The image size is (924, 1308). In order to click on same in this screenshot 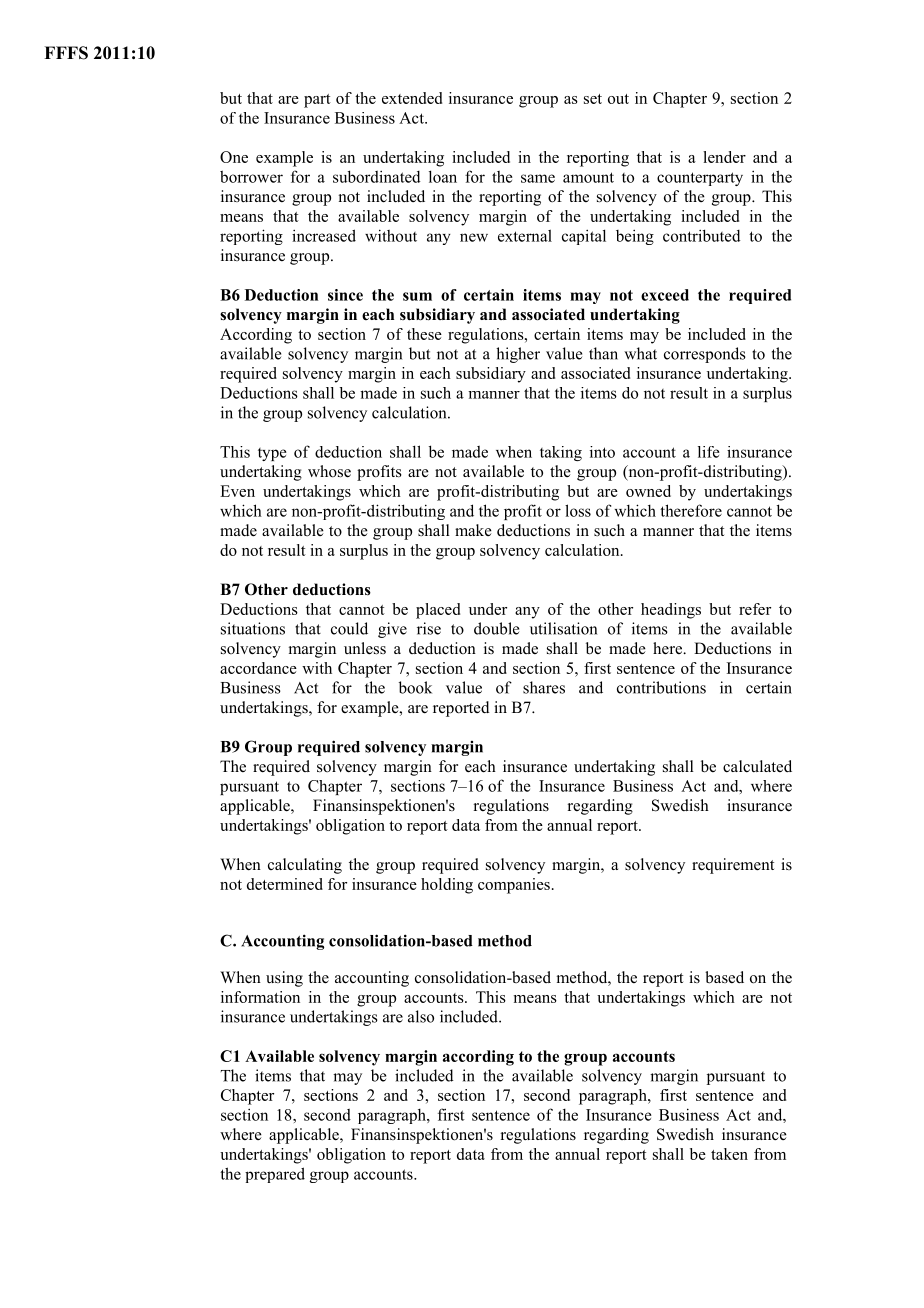, I will do `click(538, 178)`.
